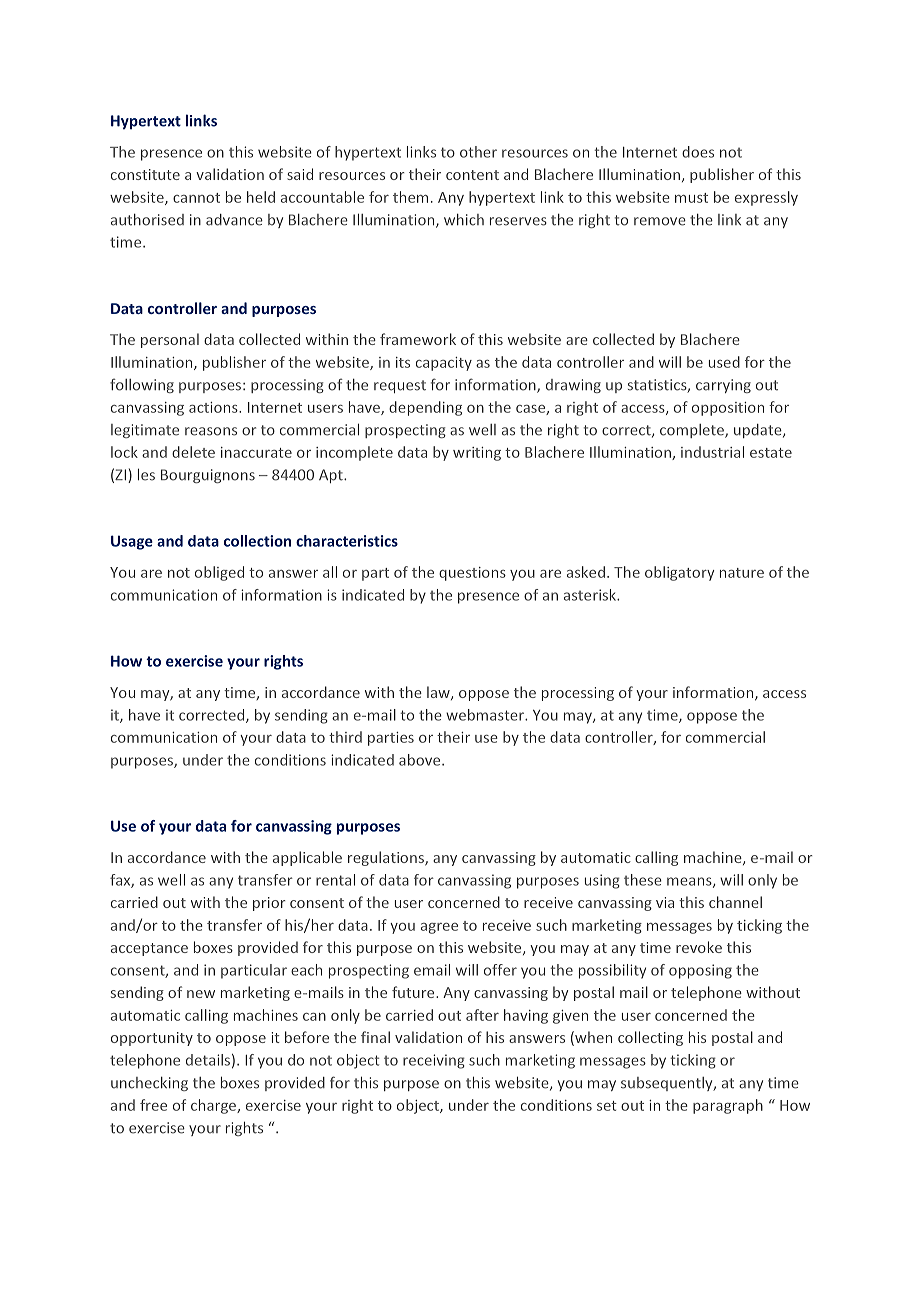 The width and height of the document is (924, 1308). What do you see at coordinates (219, 573) in the document?
I see `obliged` at bounding box center [219, 573].
